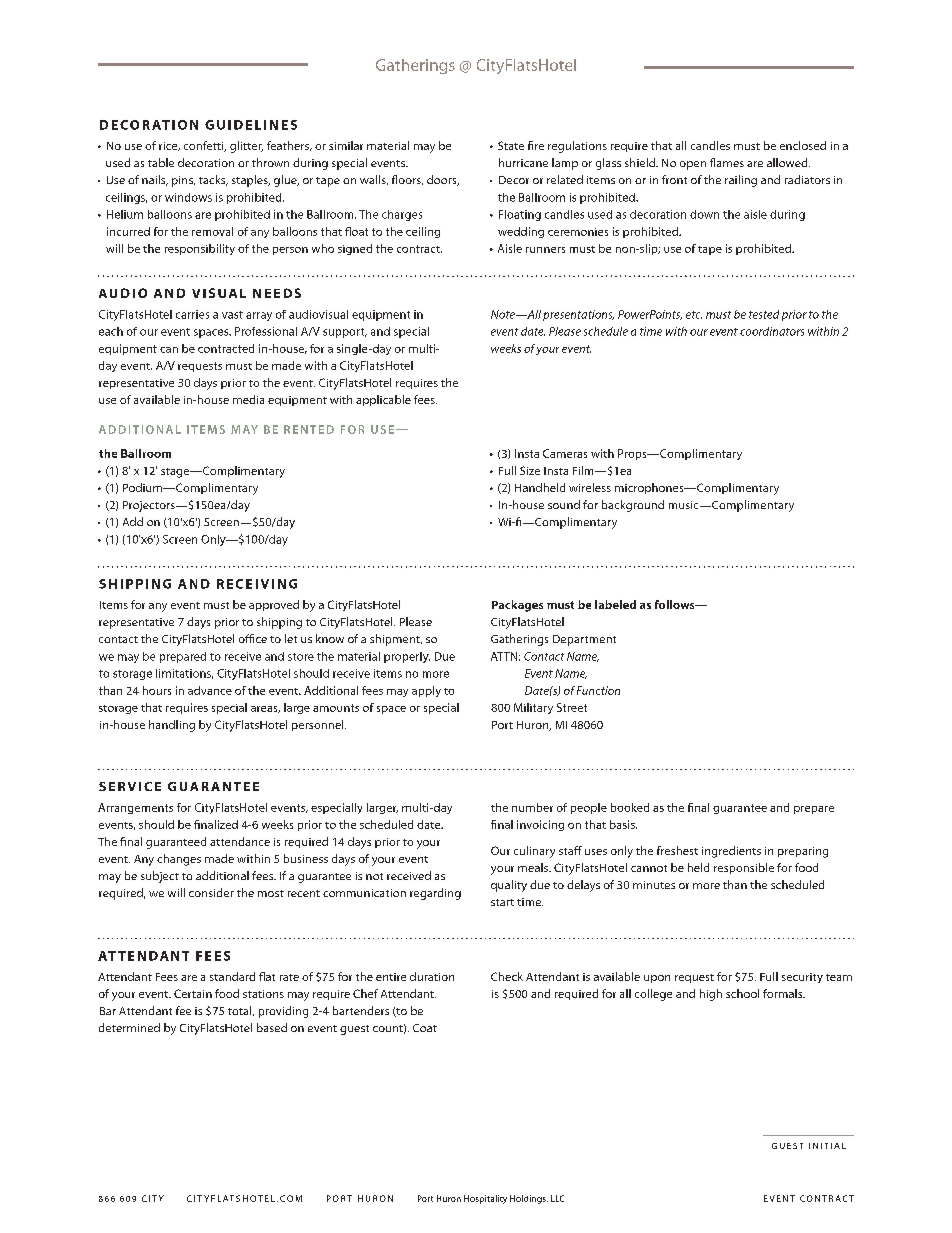  I want to click on railing, so click(741, 181).
